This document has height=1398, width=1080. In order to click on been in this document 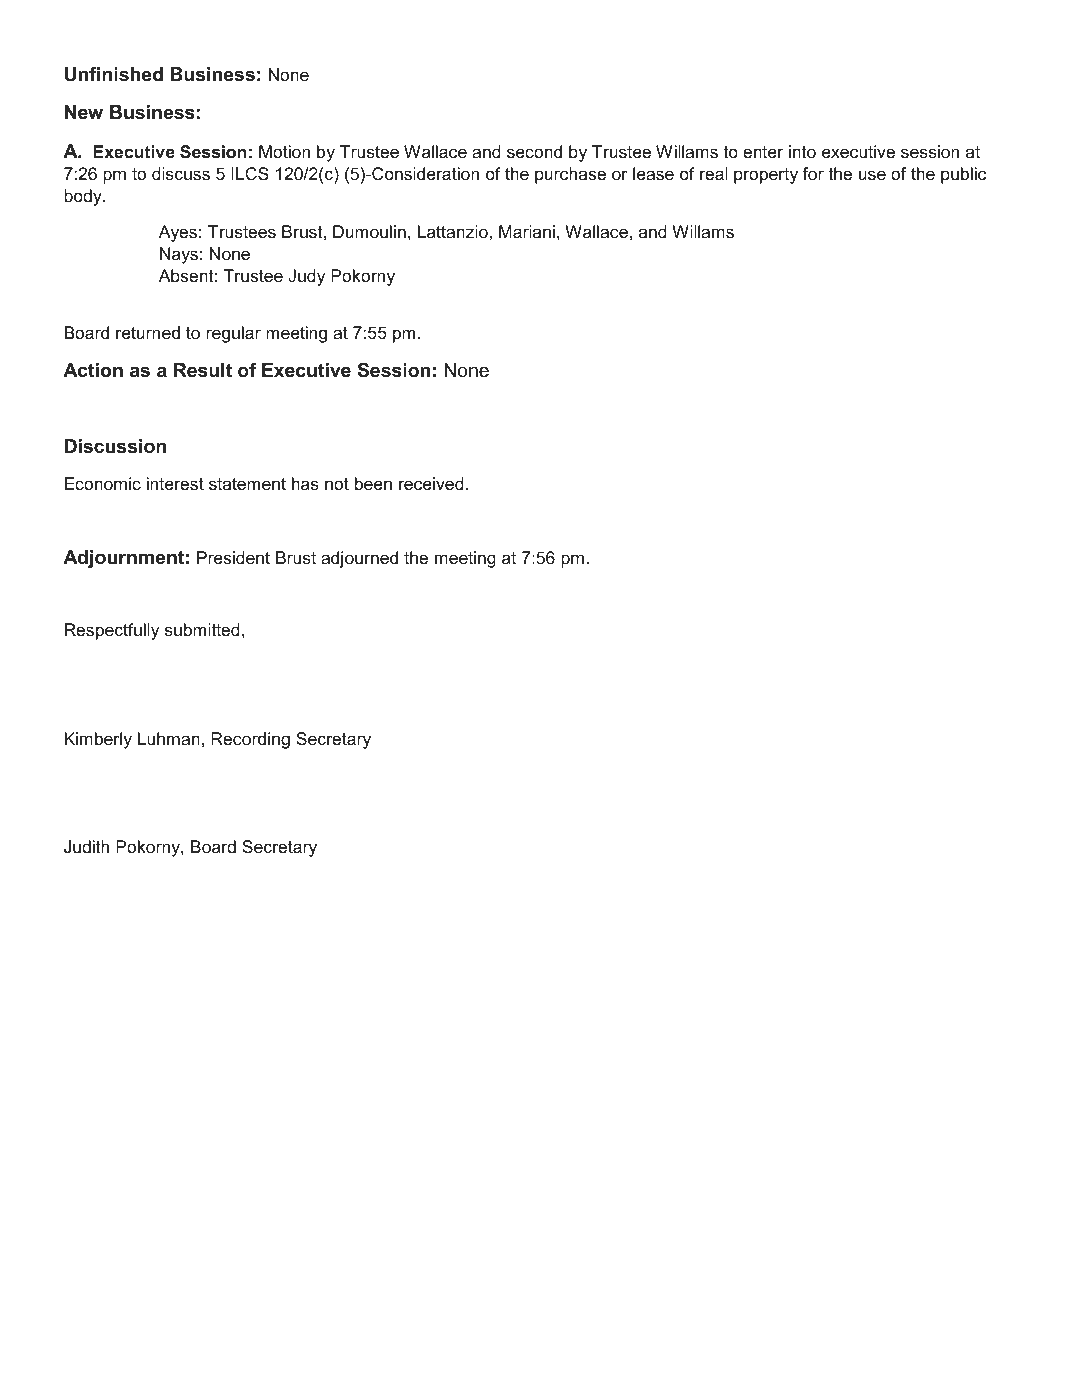, I will do `click(373, 484)`.
